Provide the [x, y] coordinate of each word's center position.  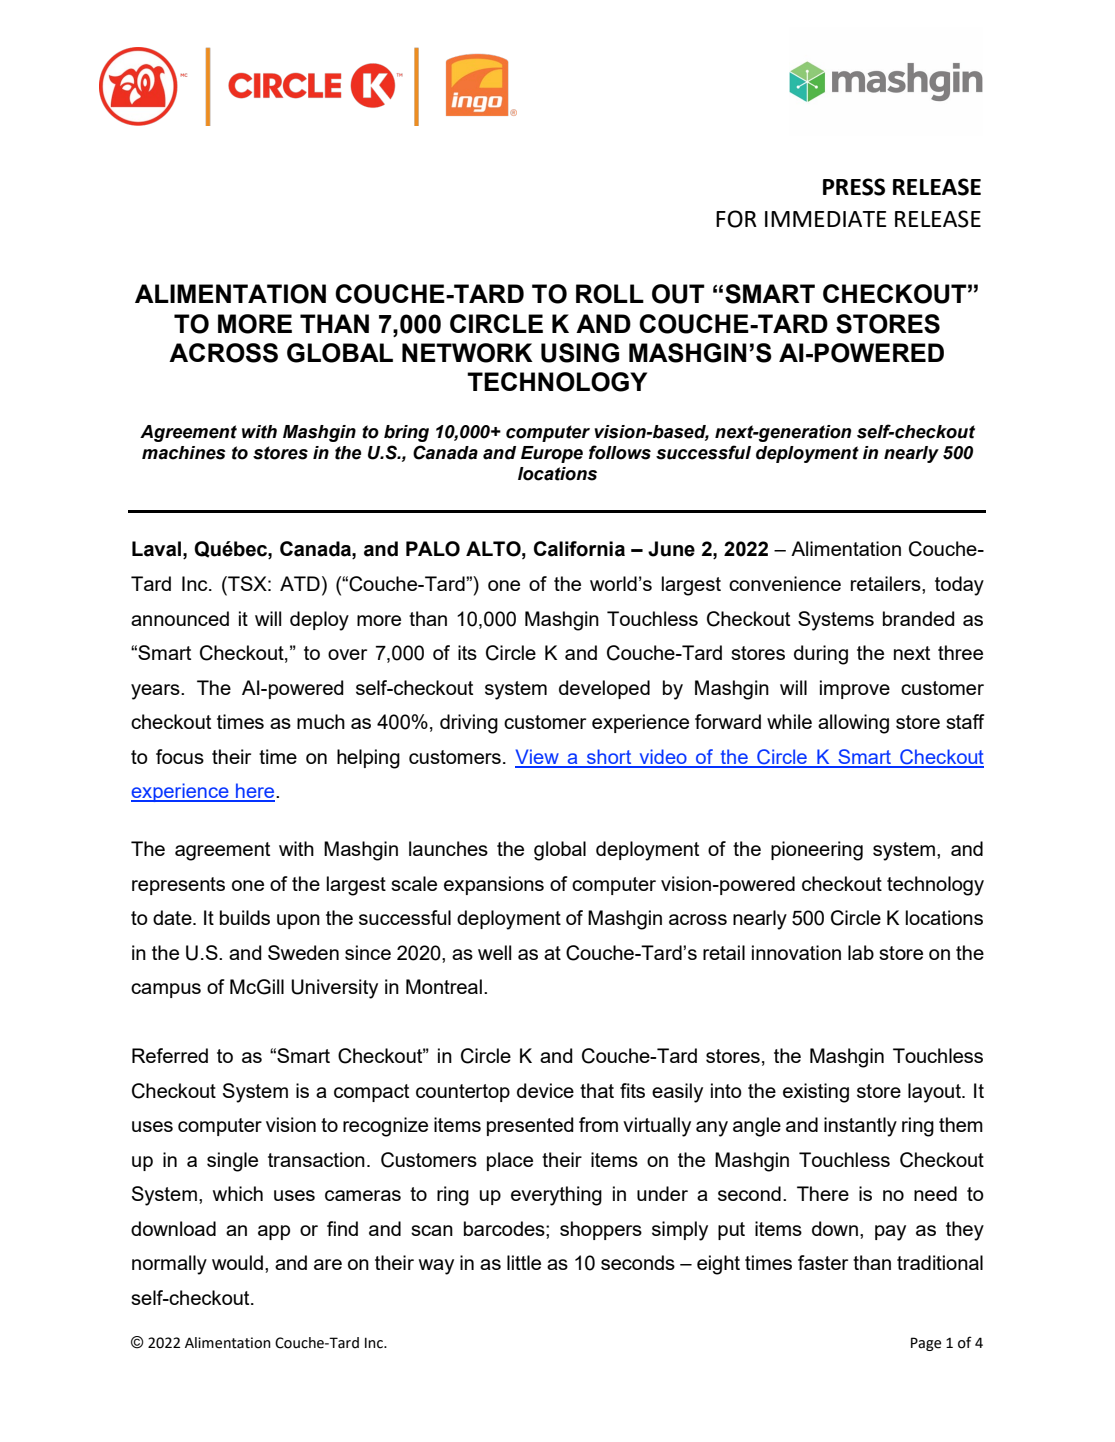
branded [919, 618]
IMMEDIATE [826, 219]
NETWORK [467, 353]
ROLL [610, 294]
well [494, 952]
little [524, 1262]
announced [180, 618]
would [237, 1262]
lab [861, 952]
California [579, 549]
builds [245, 917]
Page [926, 1344]
